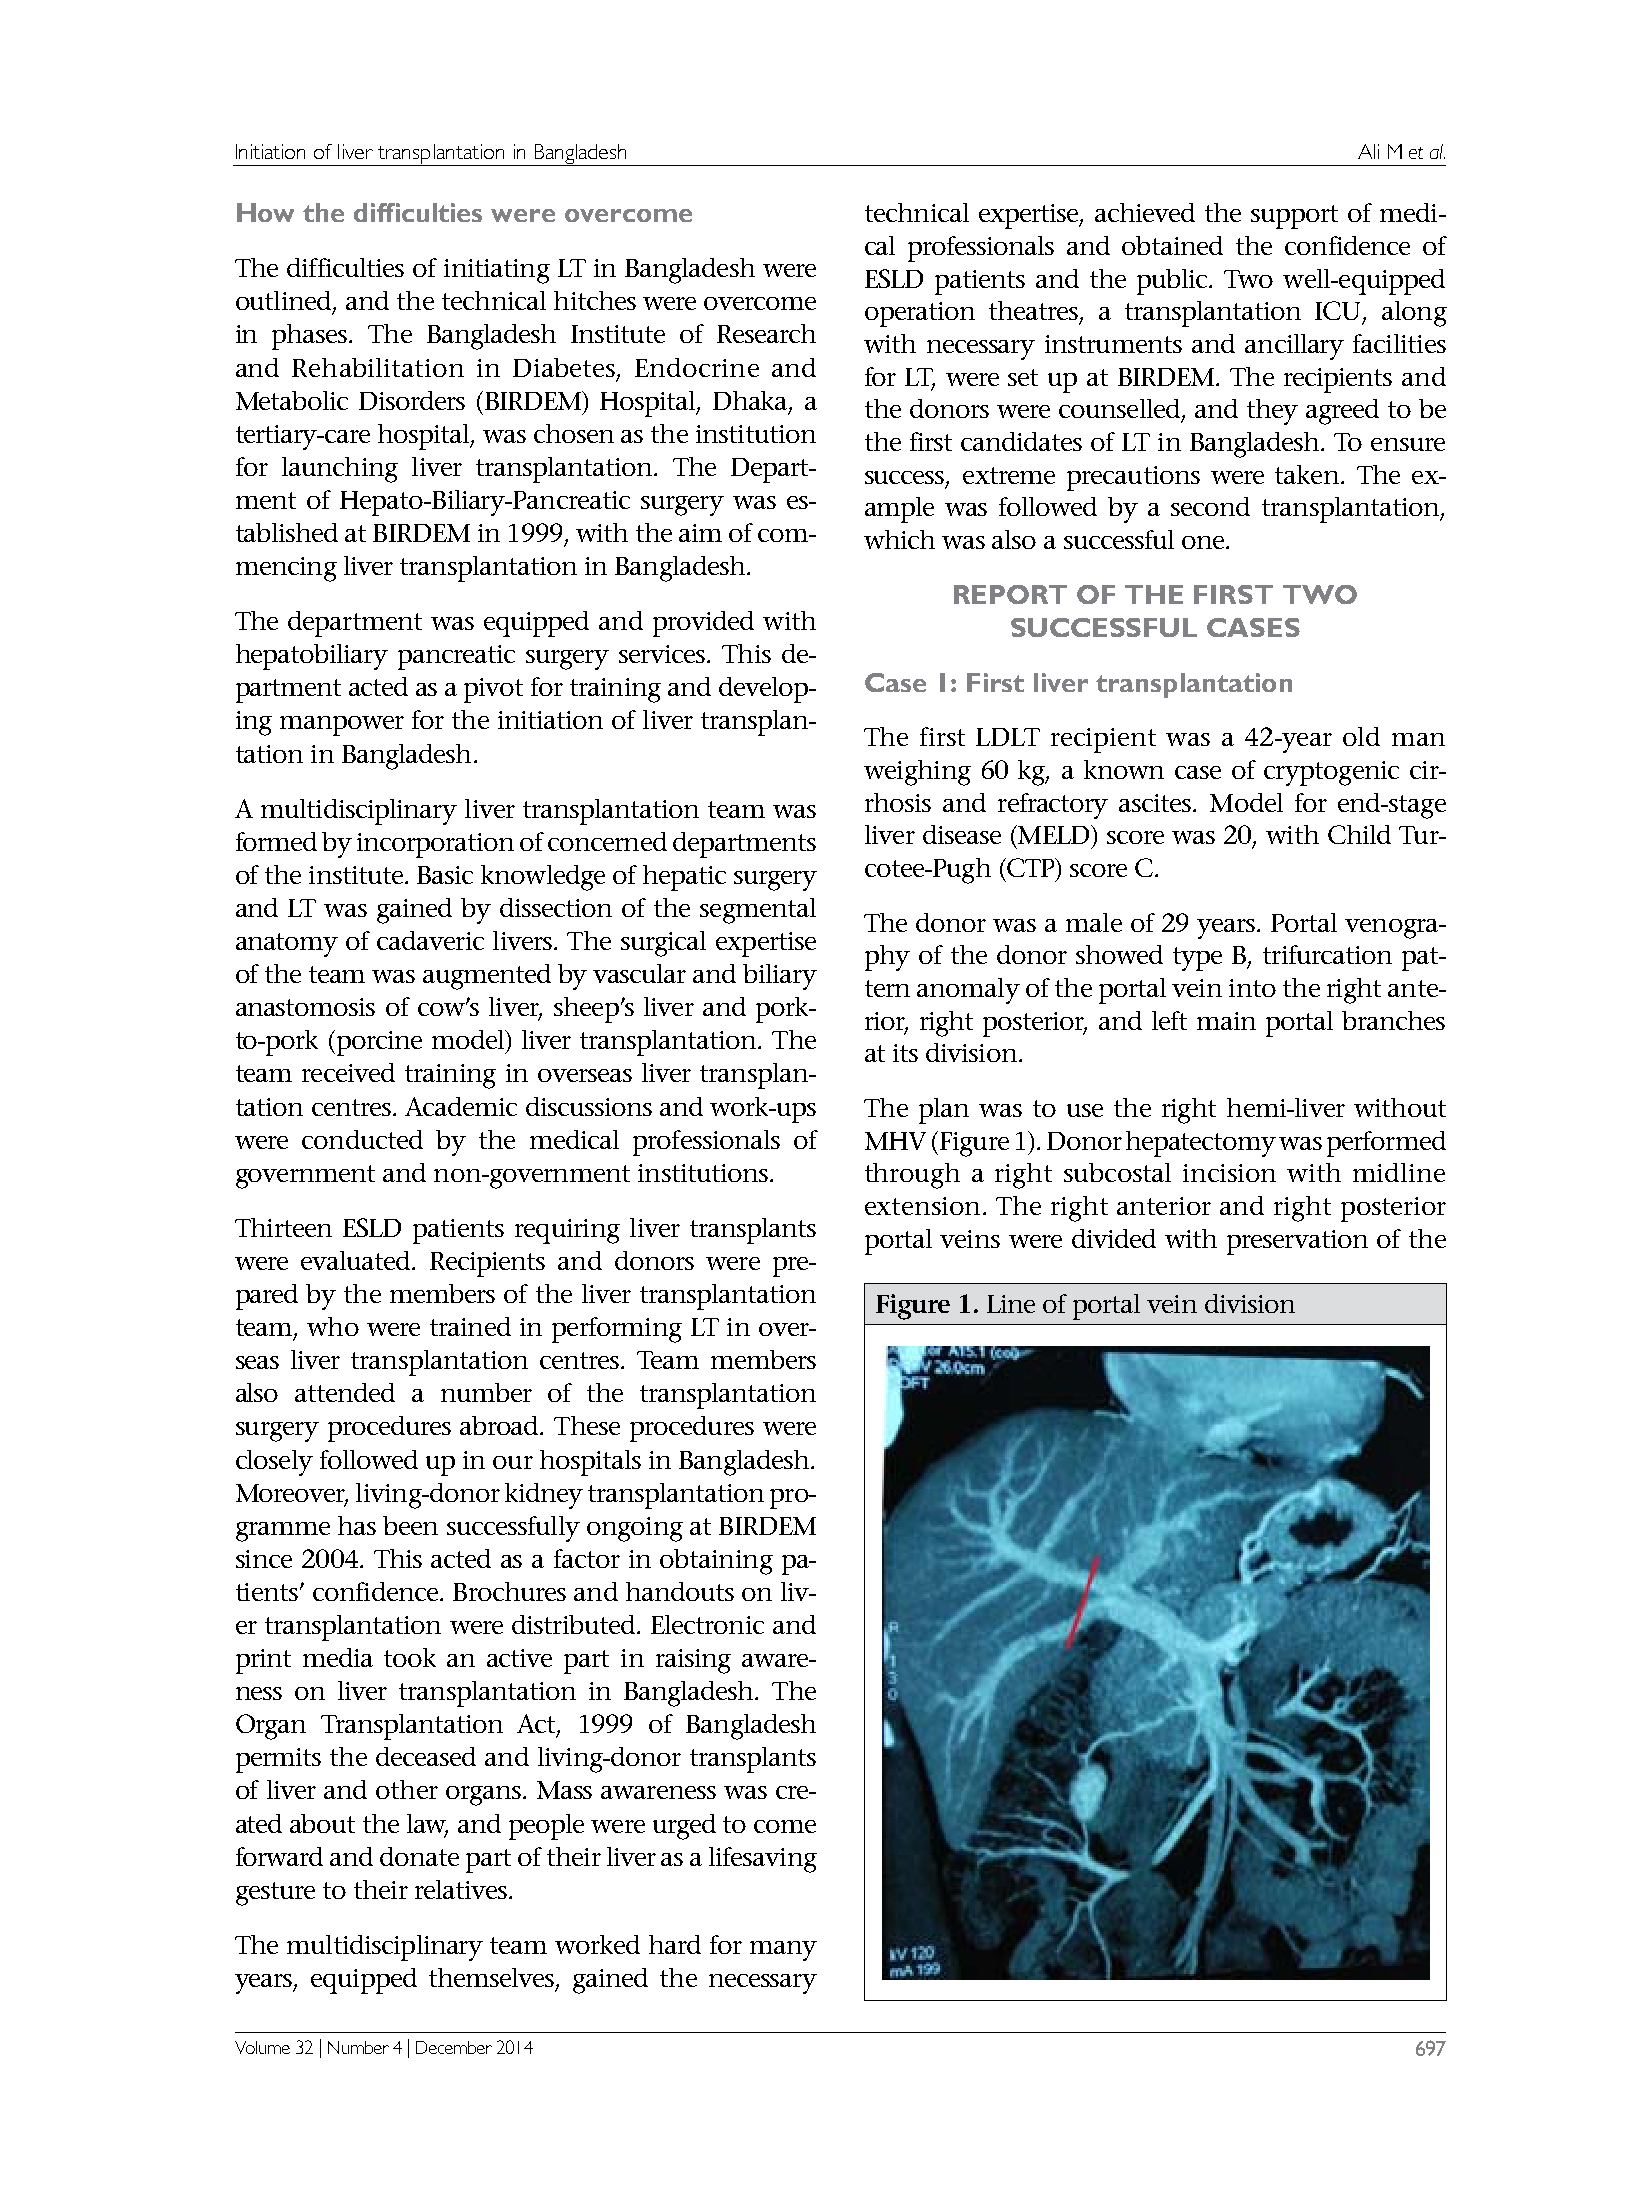 This image has height=2189, width=1642. I want to click on operation, so click(920, 314).
